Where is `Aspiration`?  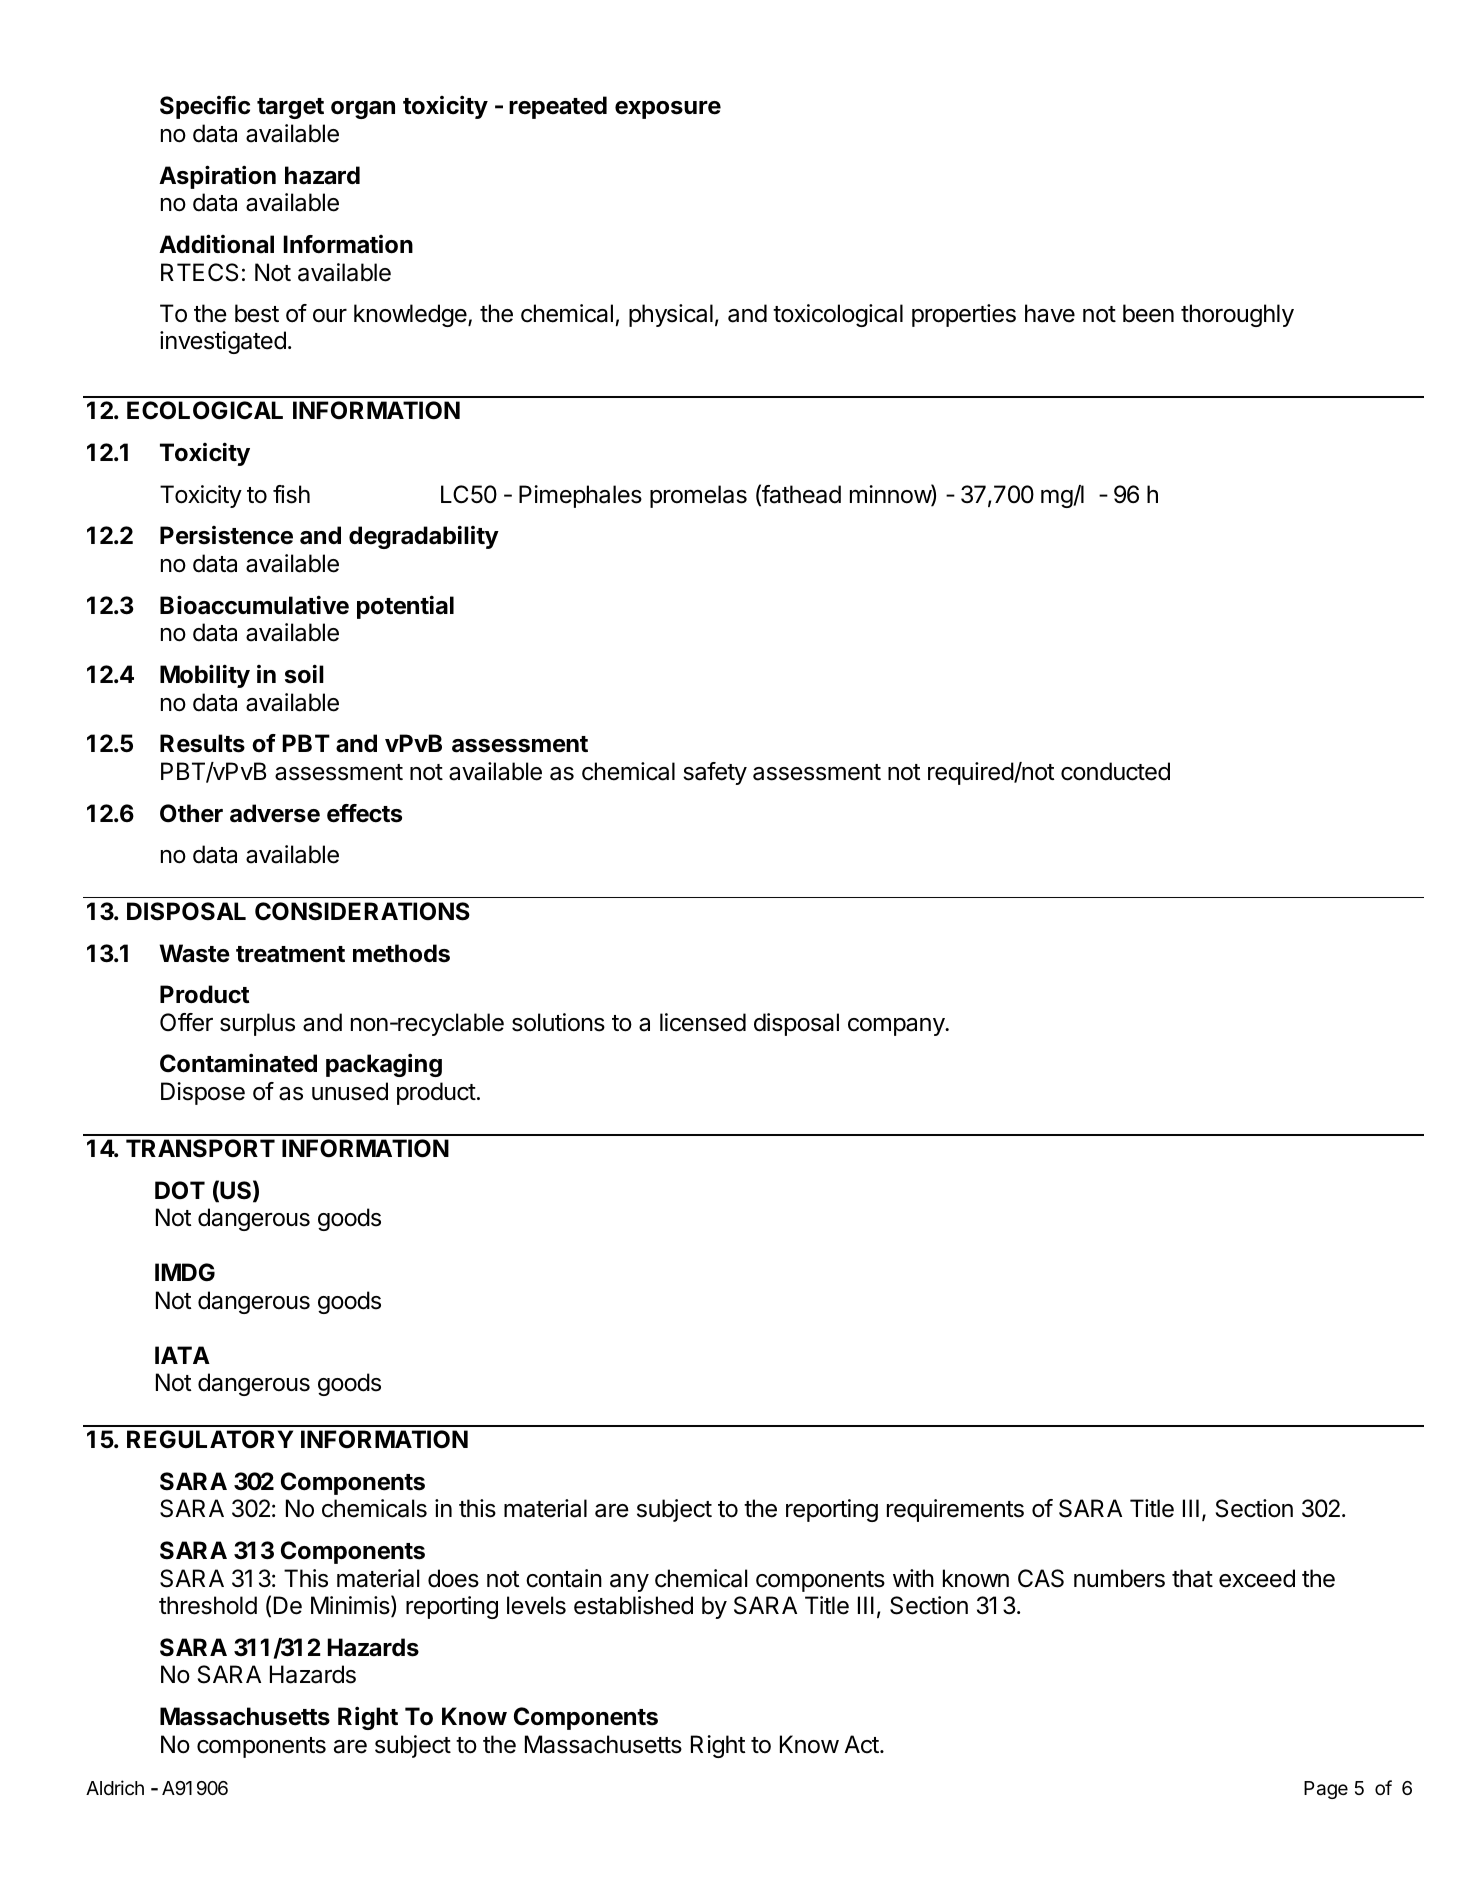 Aspiration is located at coordinates (217, 177).
